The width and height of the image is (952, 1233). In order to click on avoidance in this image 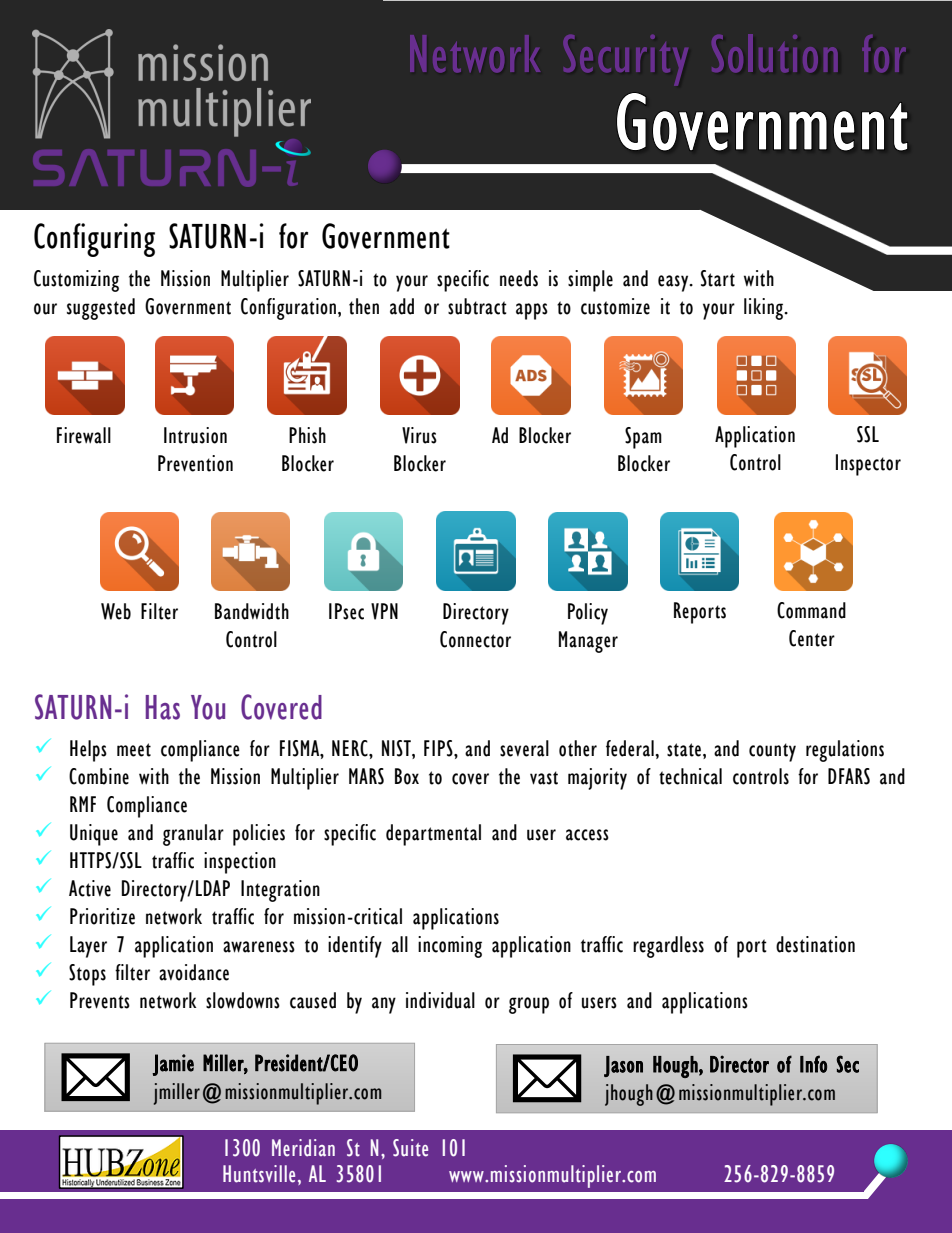, I will do `click(194, 972)`.
